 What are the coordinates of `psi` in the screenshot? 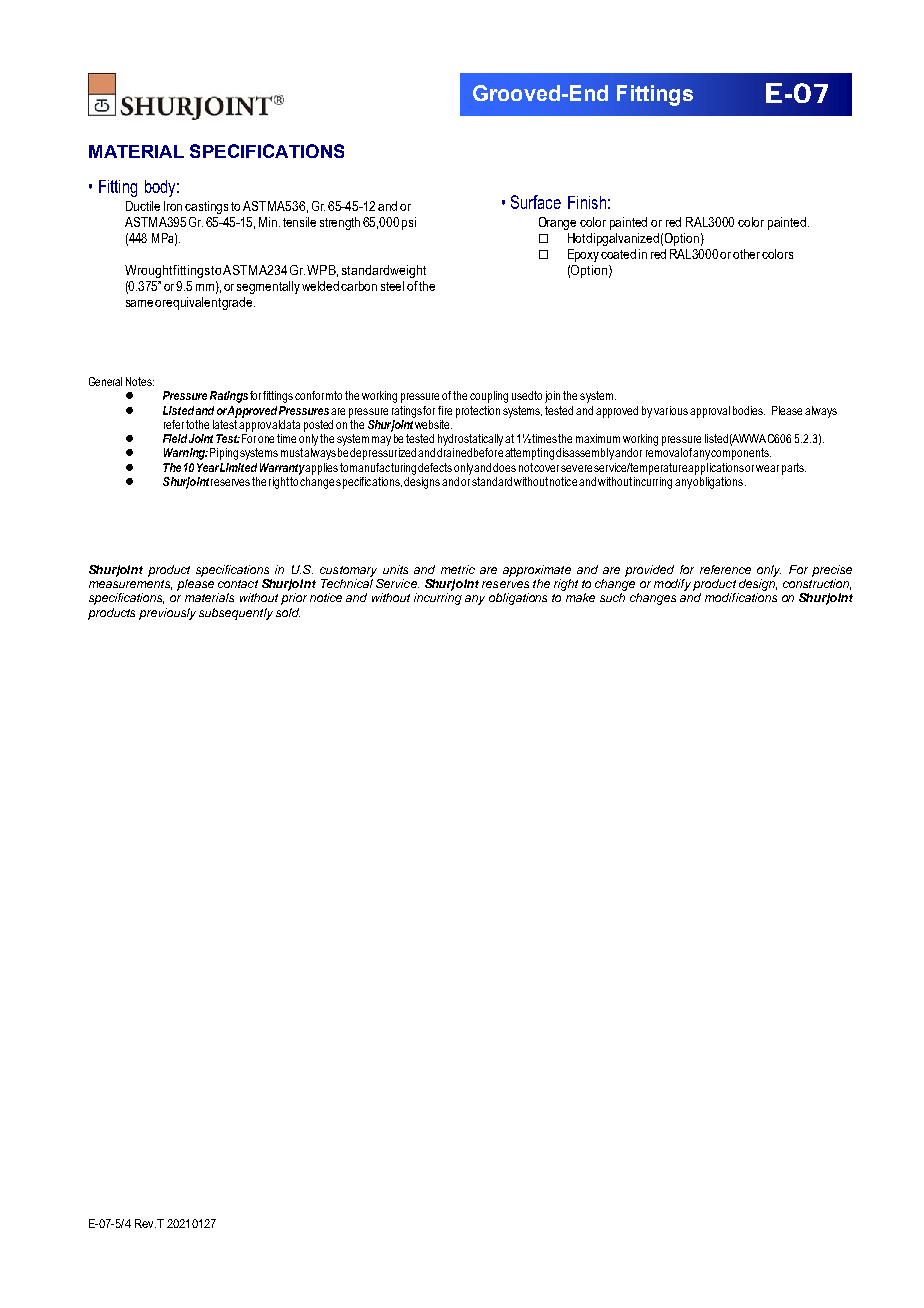 It's located at (409, 223).
